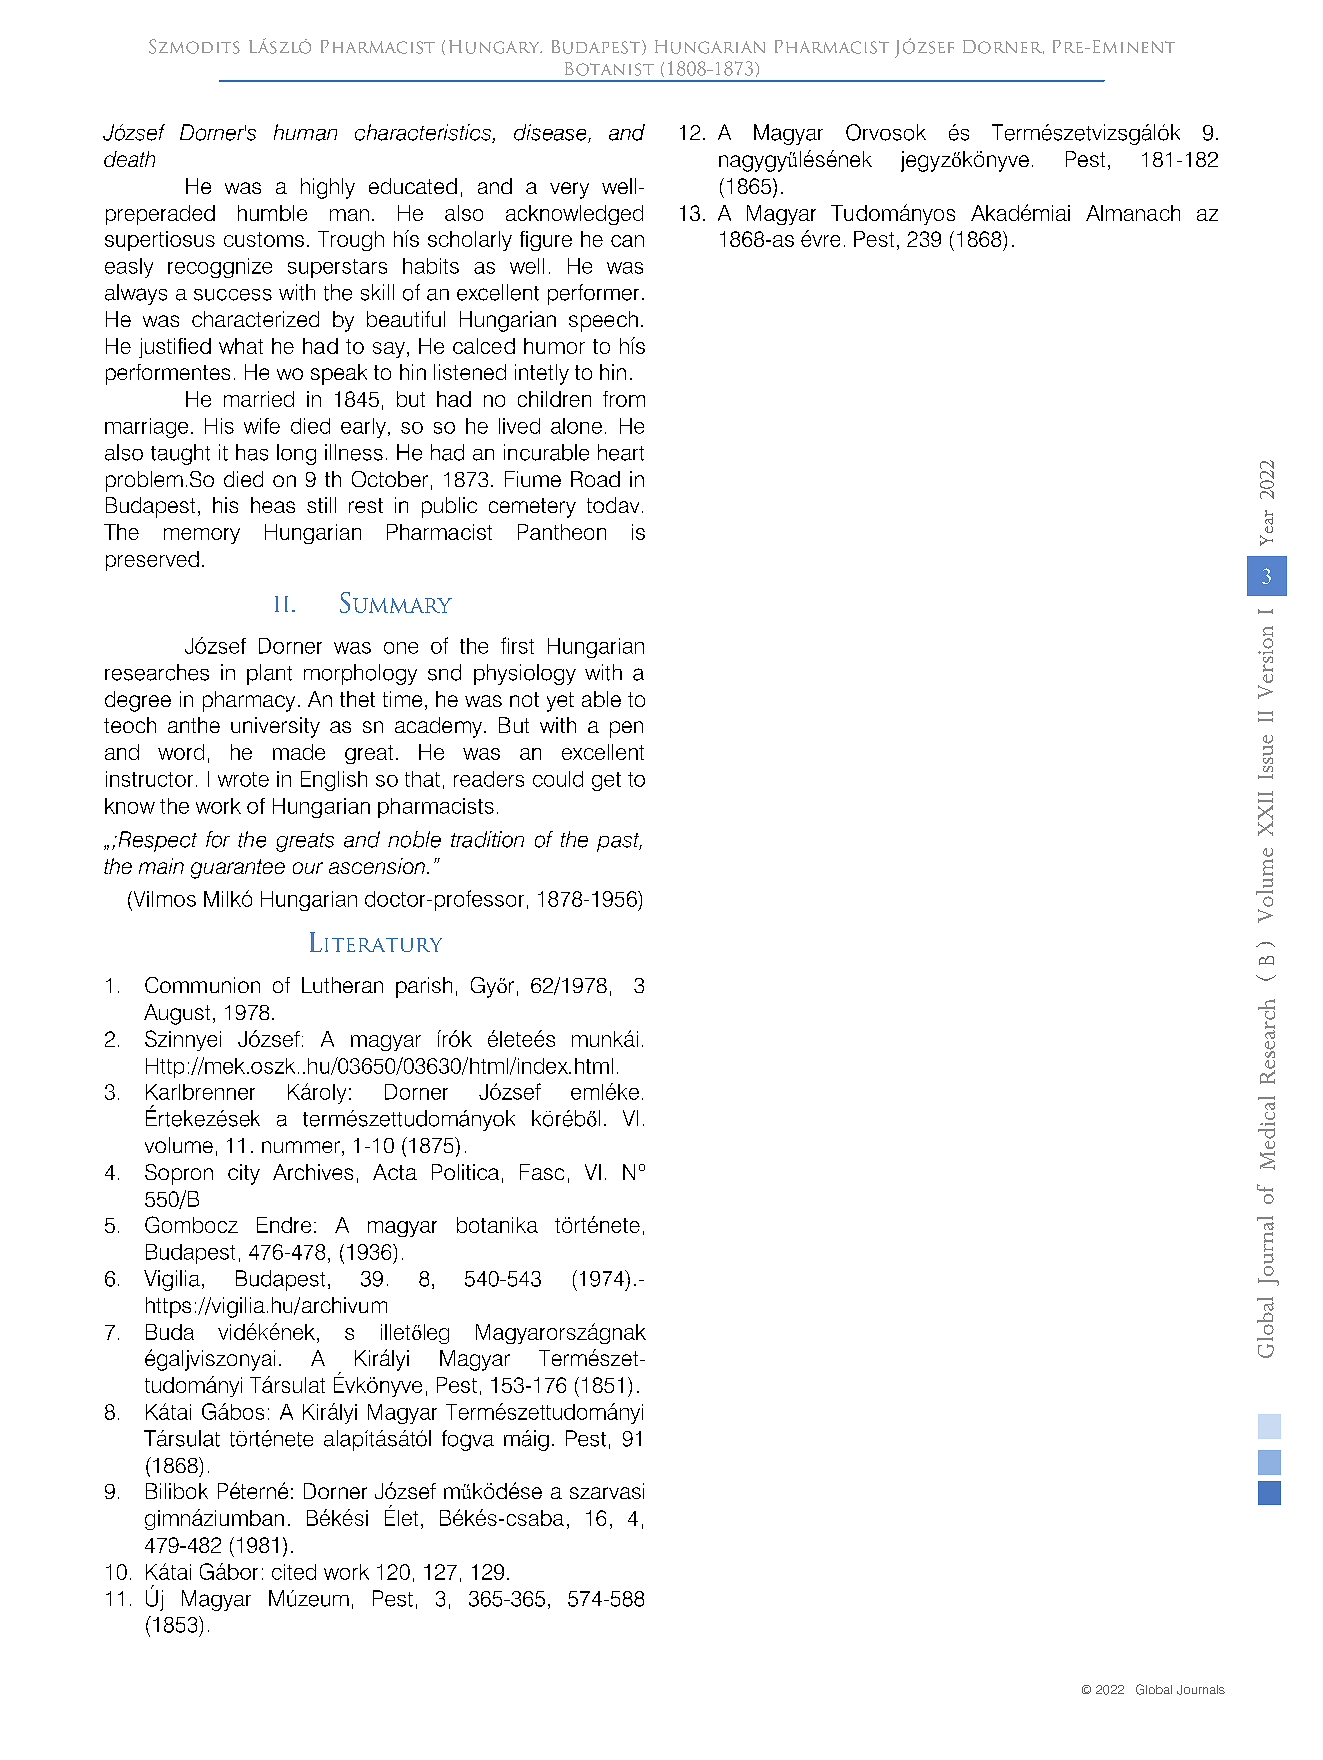  What do you see at coordinates (284, 1225) in the image?
I see `Endre` at bounding box center [284, 1225].
